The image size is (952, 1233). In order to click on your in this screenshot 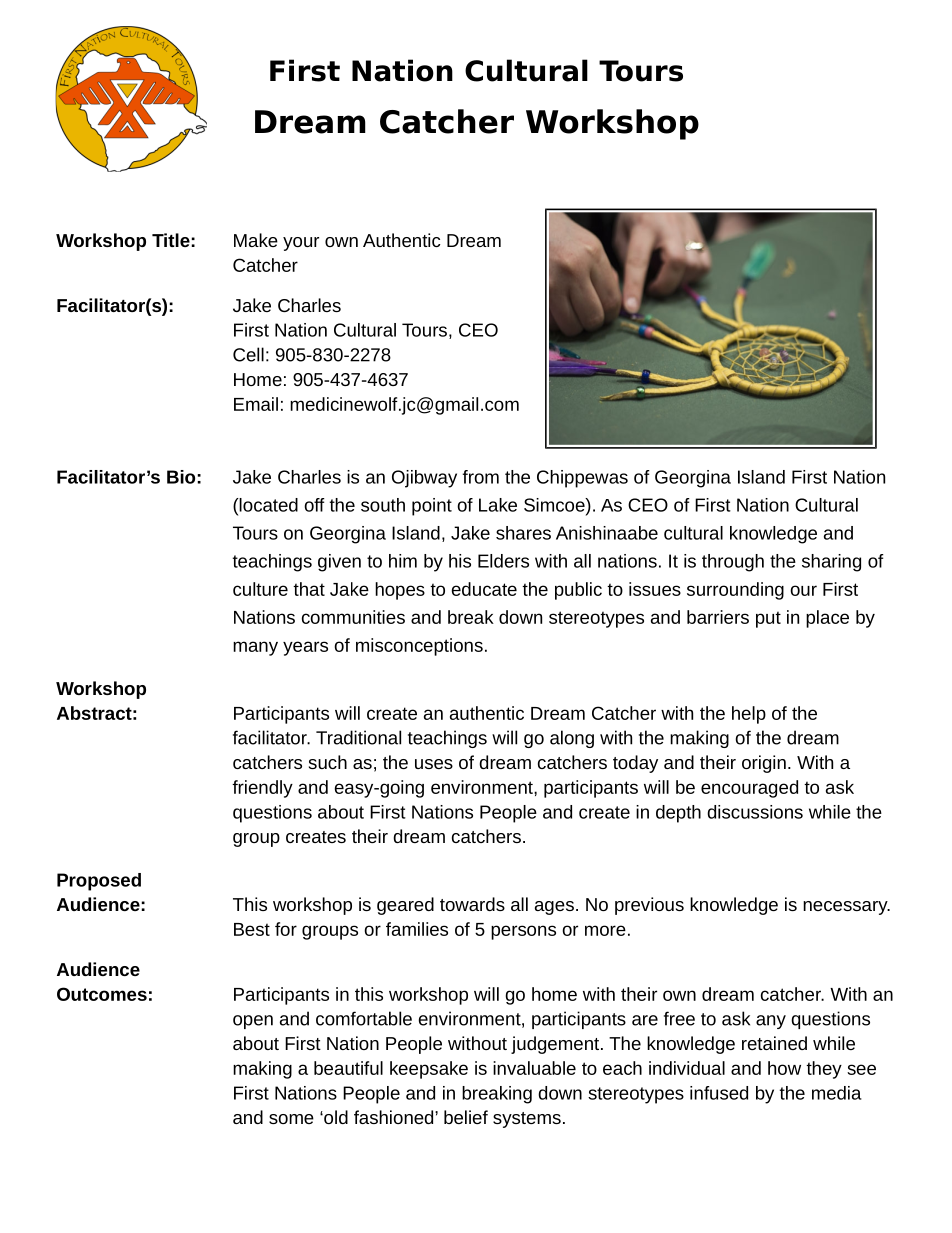, I will do `click(301, 244)`.
